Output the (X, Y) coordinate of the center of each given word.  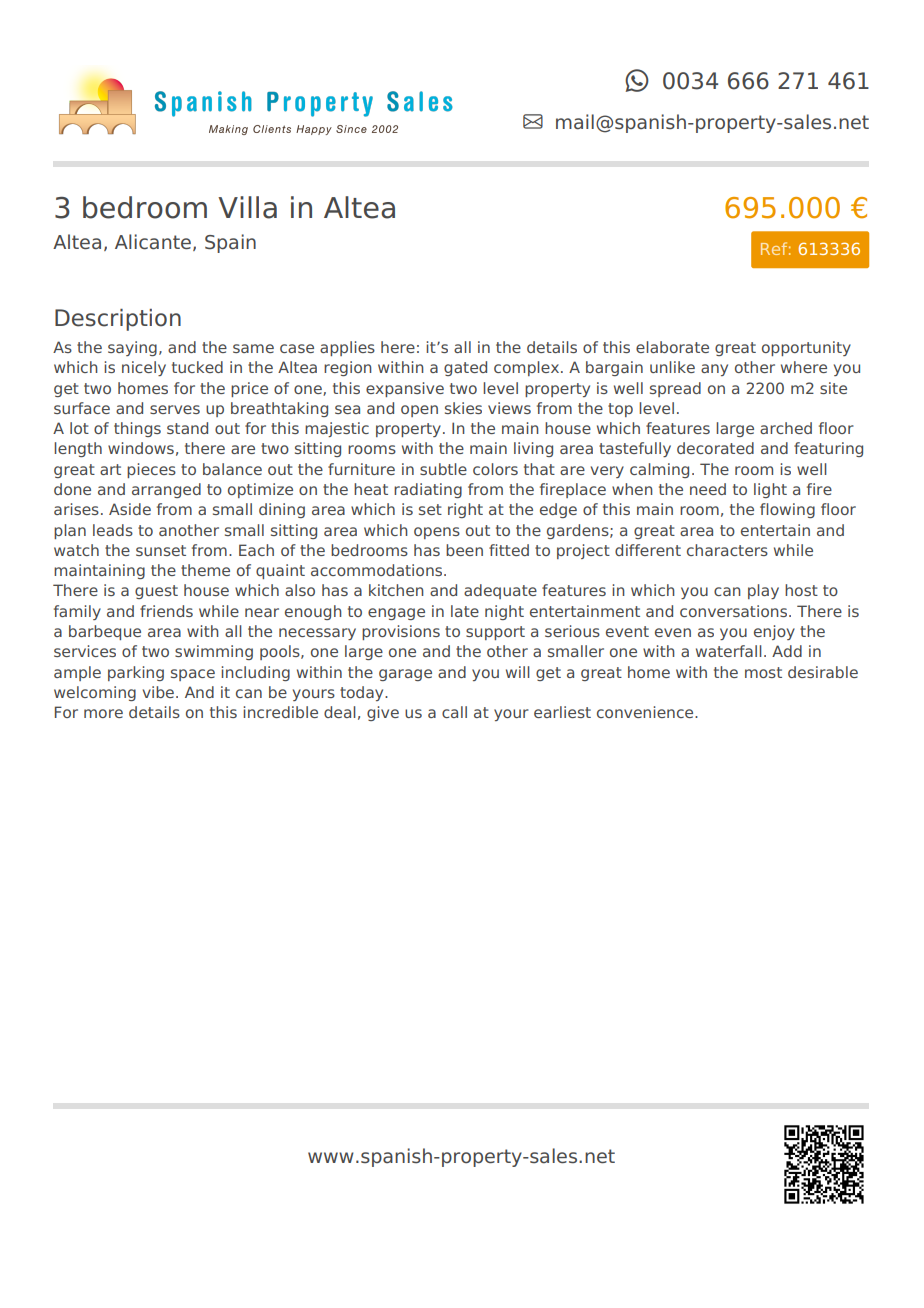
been (464, 550)
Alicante (153, 242)
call (454, 712)
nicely (144, 368)
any (714, 370)
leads (113, 530)
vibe (160, 692)
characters (727, 550)
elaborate (672, 347)
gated (465, 368)
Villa (247, 207)
